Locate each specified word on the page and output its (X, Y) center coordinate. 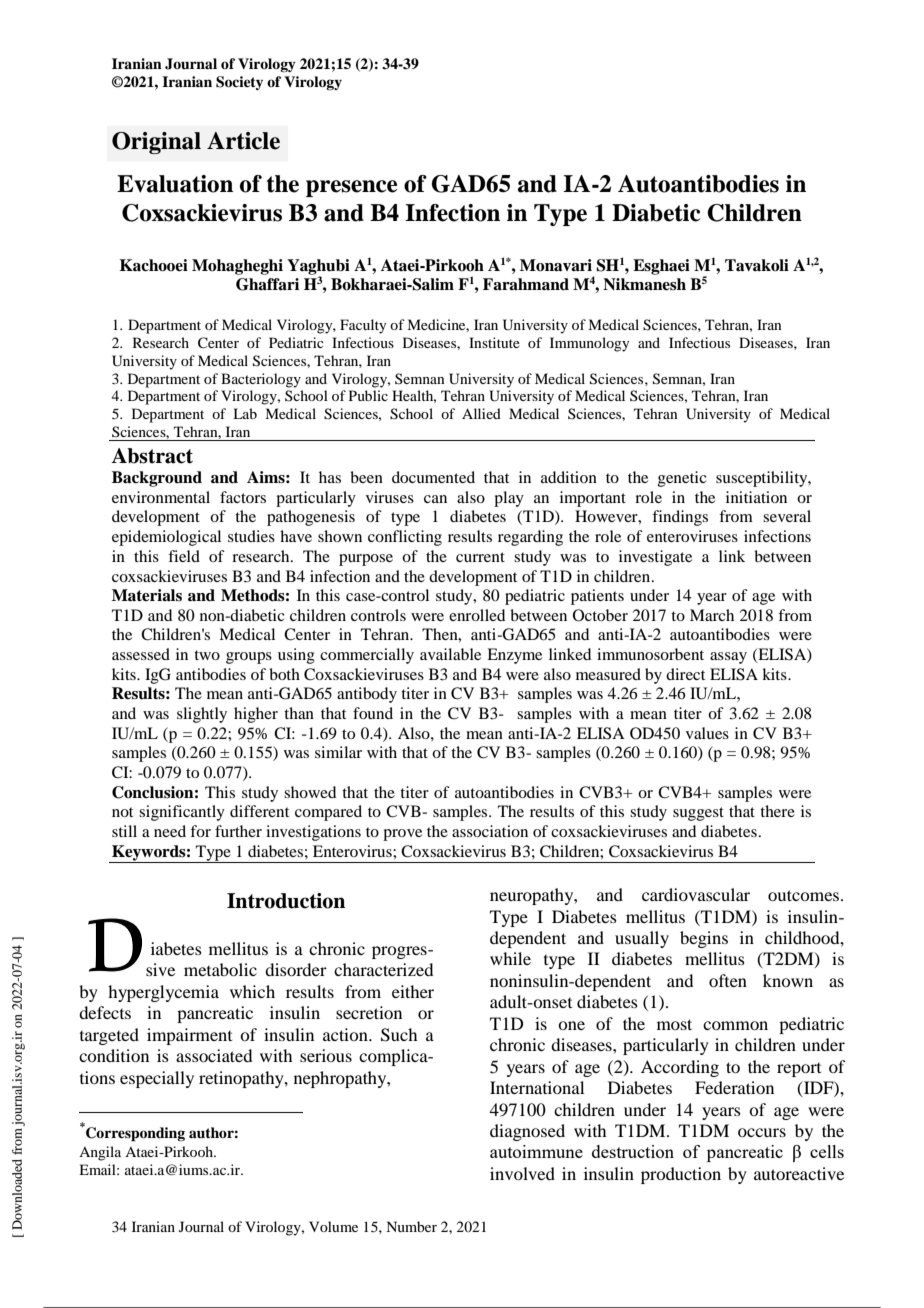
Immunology (589, 344)
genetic (682, 479)
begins (704, 939)
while (510, 958)
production (681, 1175)
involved (522, 1173)
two (207, 655)
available (450, 654)
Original (156, 143)
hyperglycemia (163, 993)
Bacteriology (261, 380)
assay (728, 658)
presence (351, 188)
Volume (333, 1226)
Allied (481, 413)
